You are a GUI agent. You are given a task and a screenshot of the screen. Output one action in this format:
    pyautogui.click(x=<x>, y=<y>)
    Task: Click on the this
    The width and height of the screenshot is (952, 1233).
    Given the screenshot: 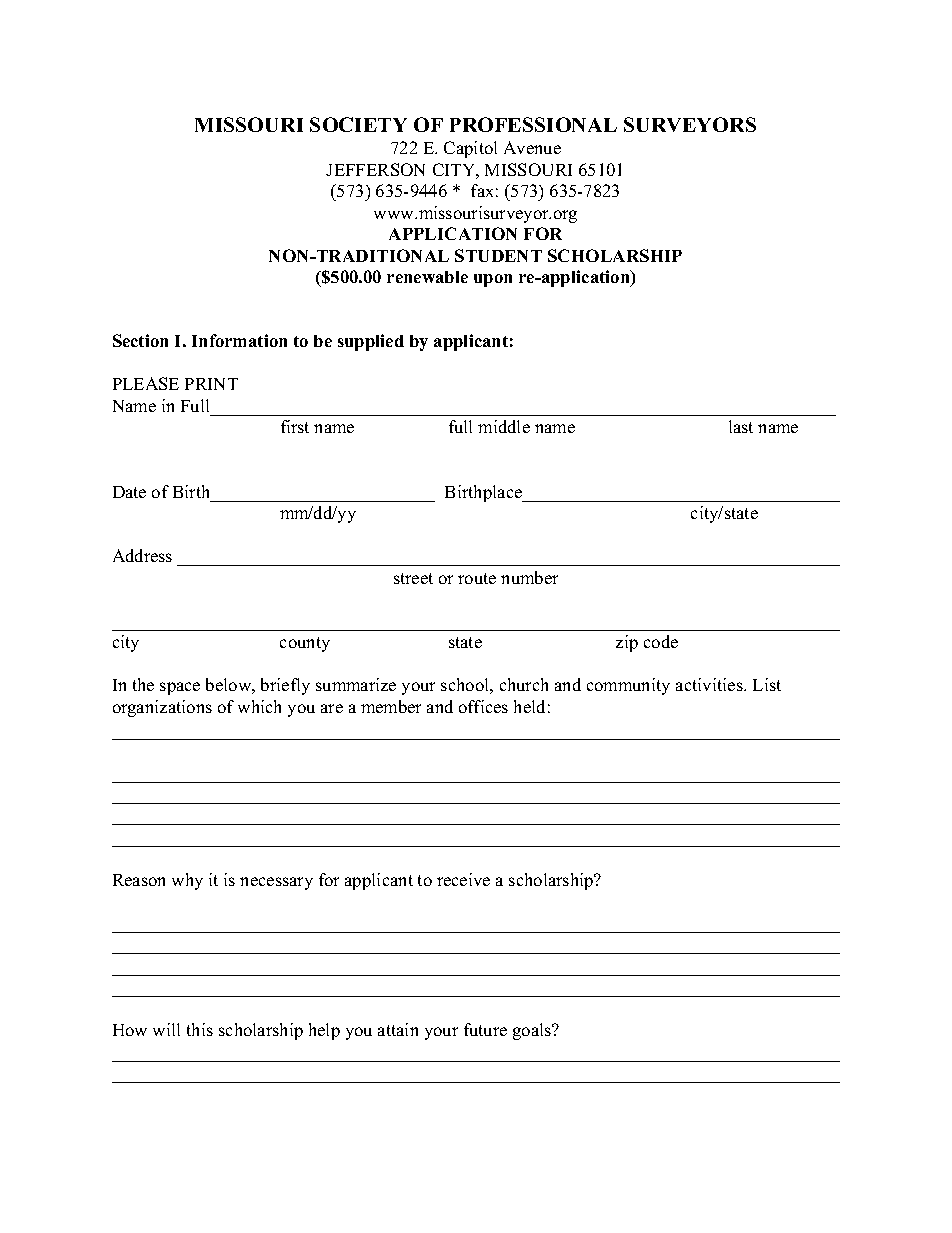 What is the action you would take?
    pyautogui.click(x=200, y=1029)
